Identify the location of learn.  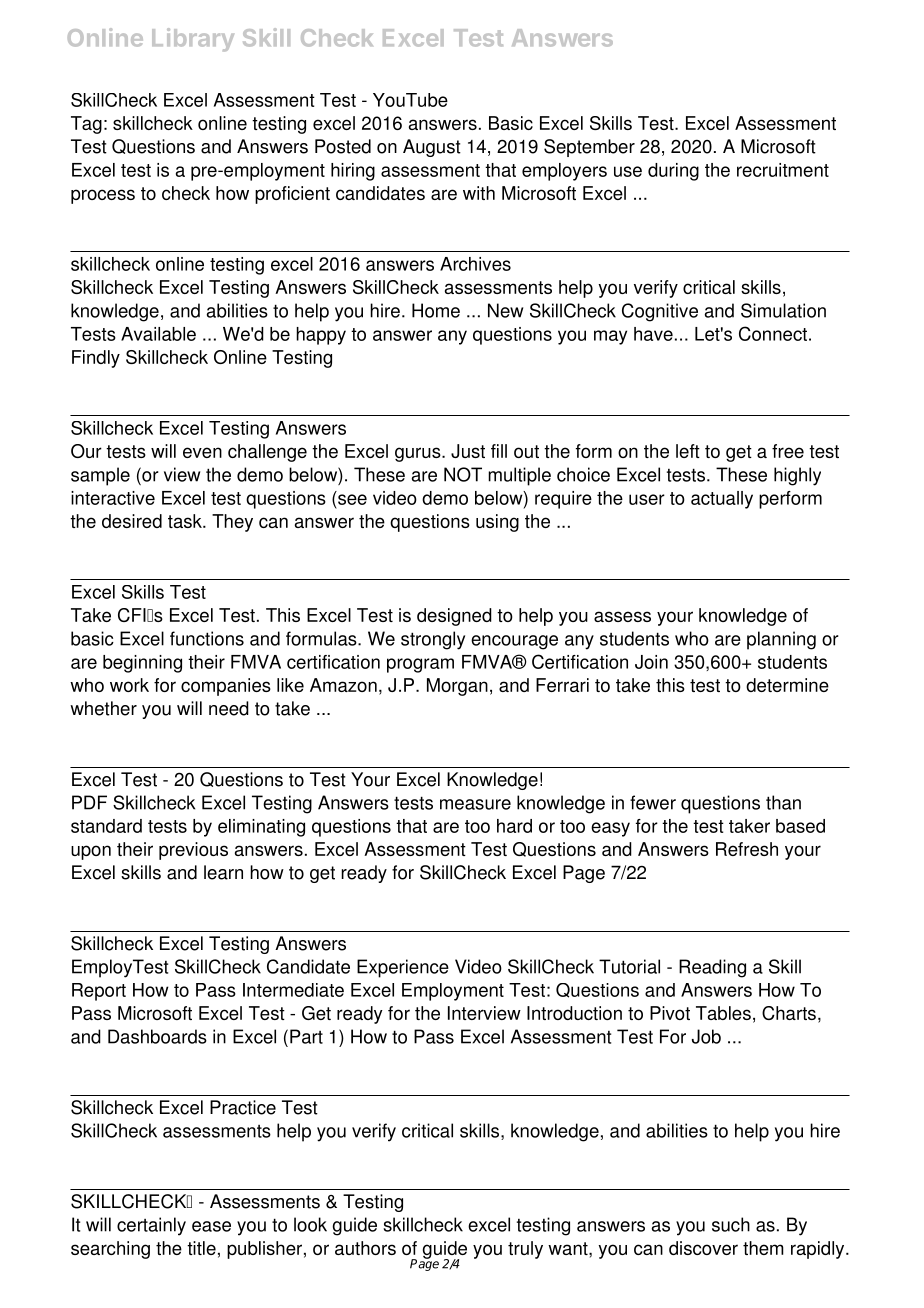
(223, 872).
